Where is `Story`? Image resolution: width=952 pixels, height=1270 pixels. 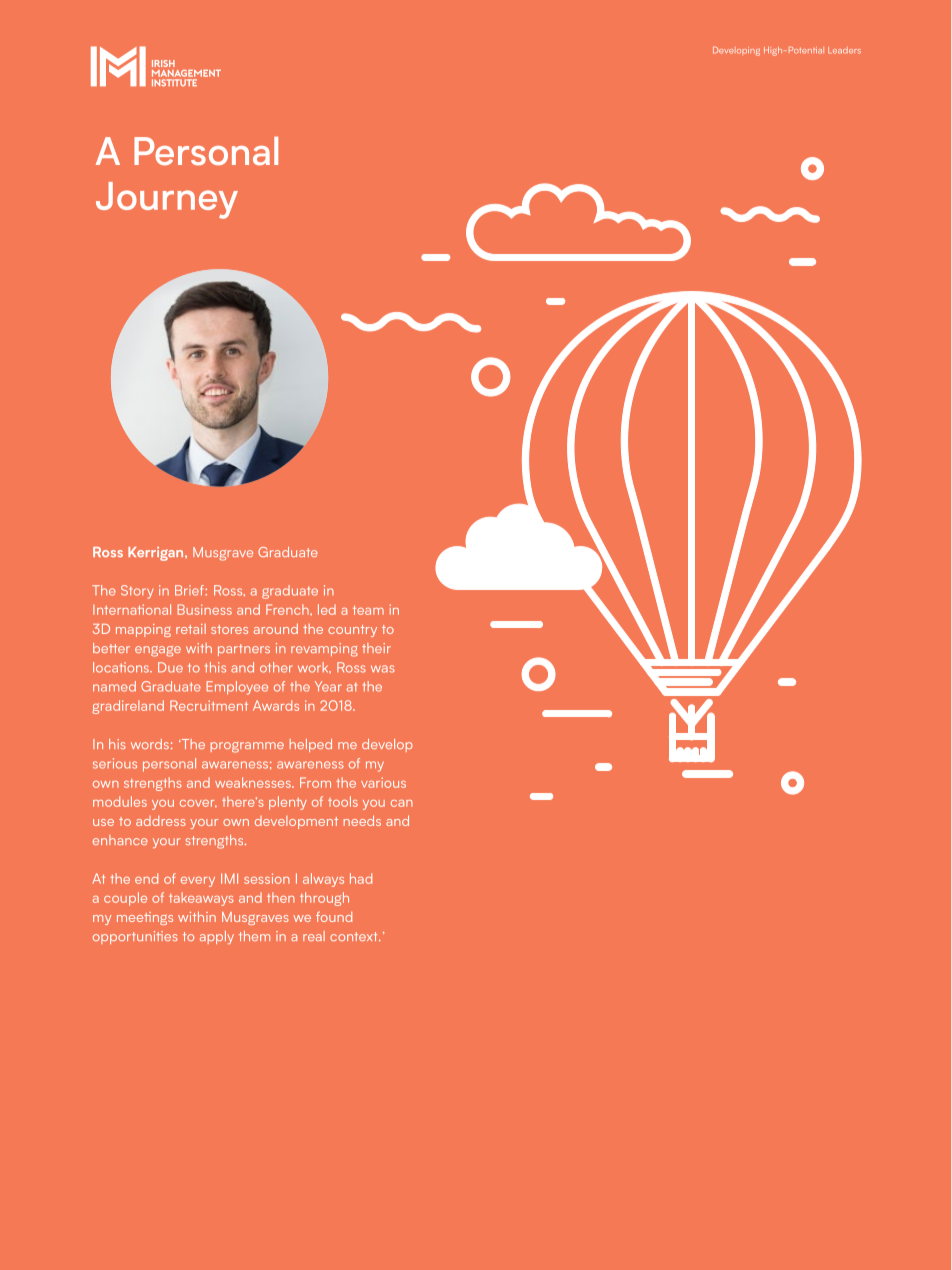
Story is located at coordinates (137, 592).
